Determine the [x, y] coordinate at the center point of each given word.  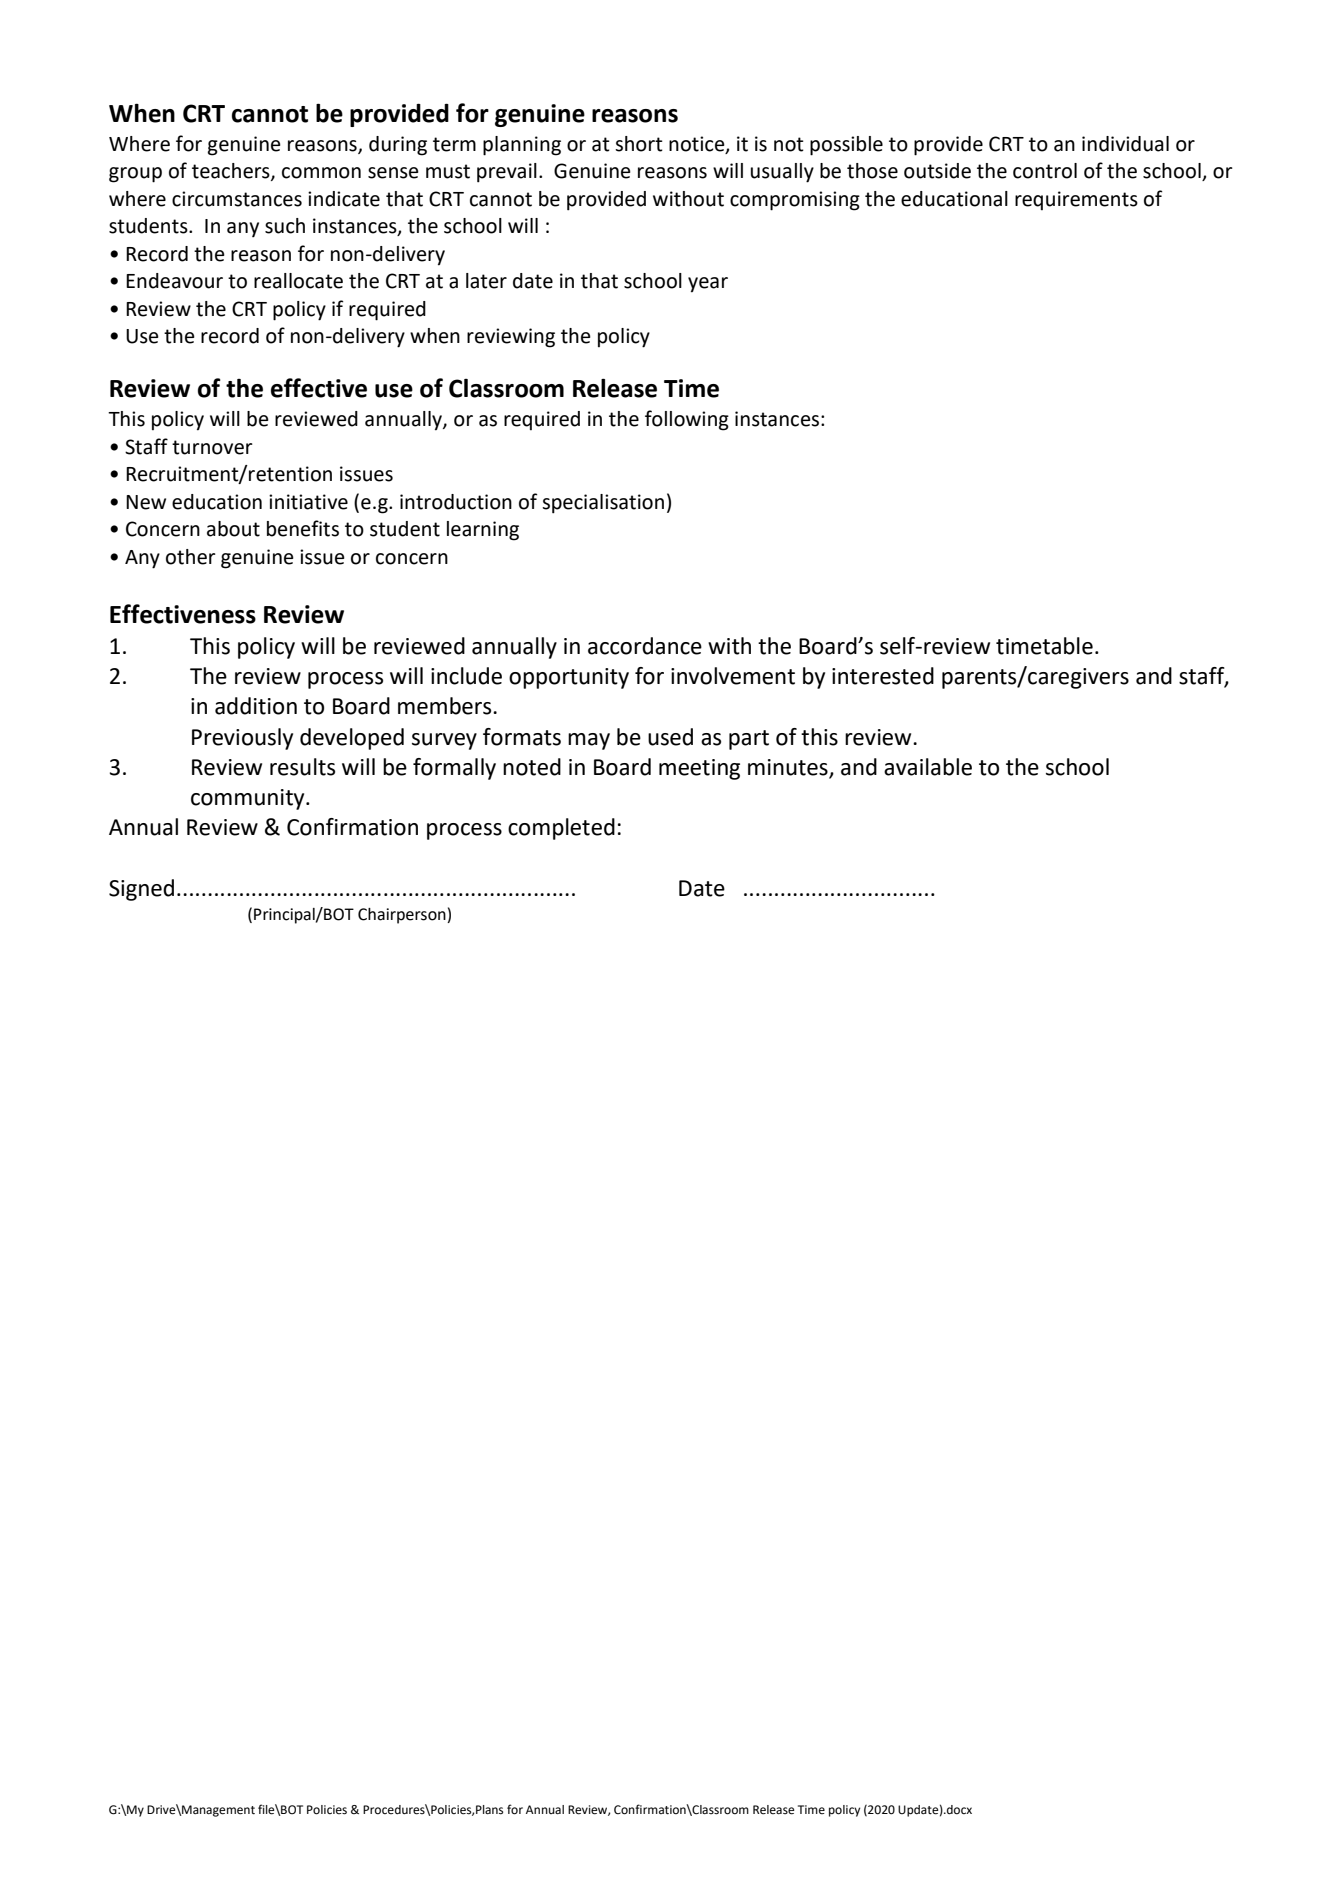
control [1045, 171]
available [928, 767]
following [687, 420]
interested [883, 676]
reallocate [298, 281]
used [670, 737]
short [639, 144]
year [708, 285]
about [233, 529]
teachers [232, 172]
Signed [141, 890]
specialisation [603, 504]
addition [256, 706]
